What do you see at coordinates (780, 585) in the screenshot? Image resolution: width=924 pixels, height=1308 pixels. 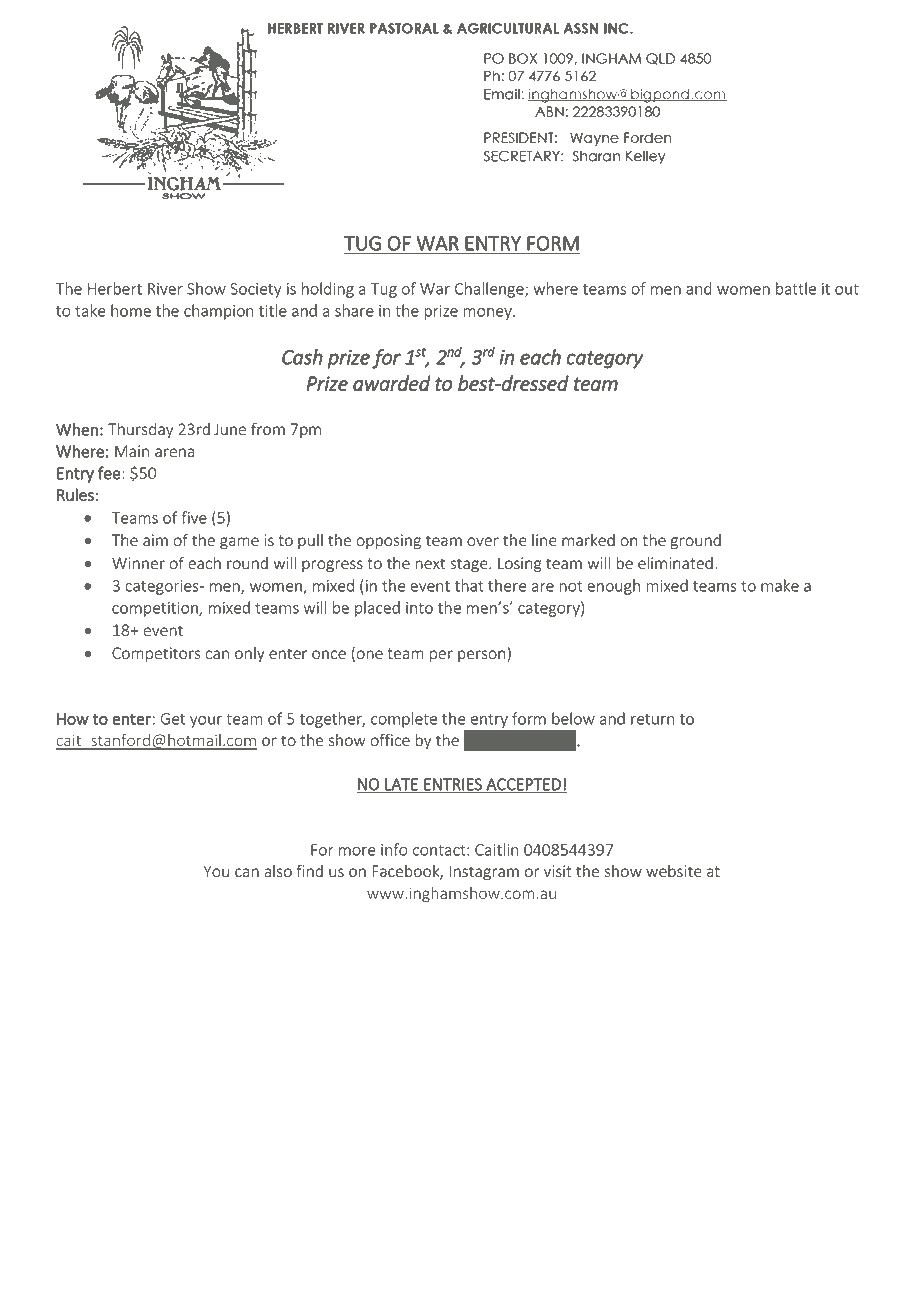 I see `make` at bounding box center [780, 585].
